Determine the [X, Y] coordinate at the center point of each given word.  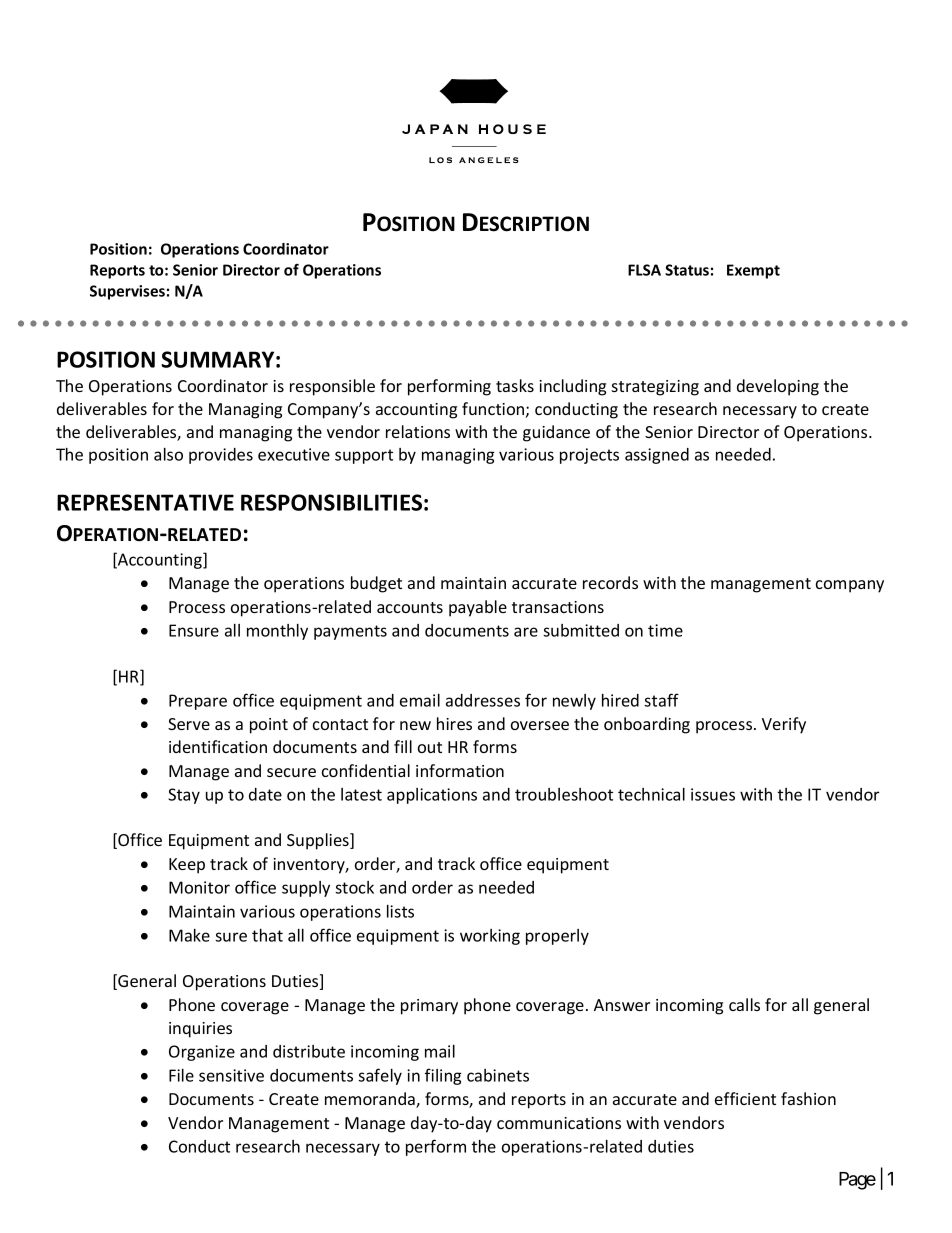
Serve [189, 724]
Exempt [753, 271]
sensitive [231, 1075]
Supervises [127, 292]
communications [559, 1123]
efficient [745, 1098]
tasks [515, 385]
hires [454, 723]
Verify [784, 725]
